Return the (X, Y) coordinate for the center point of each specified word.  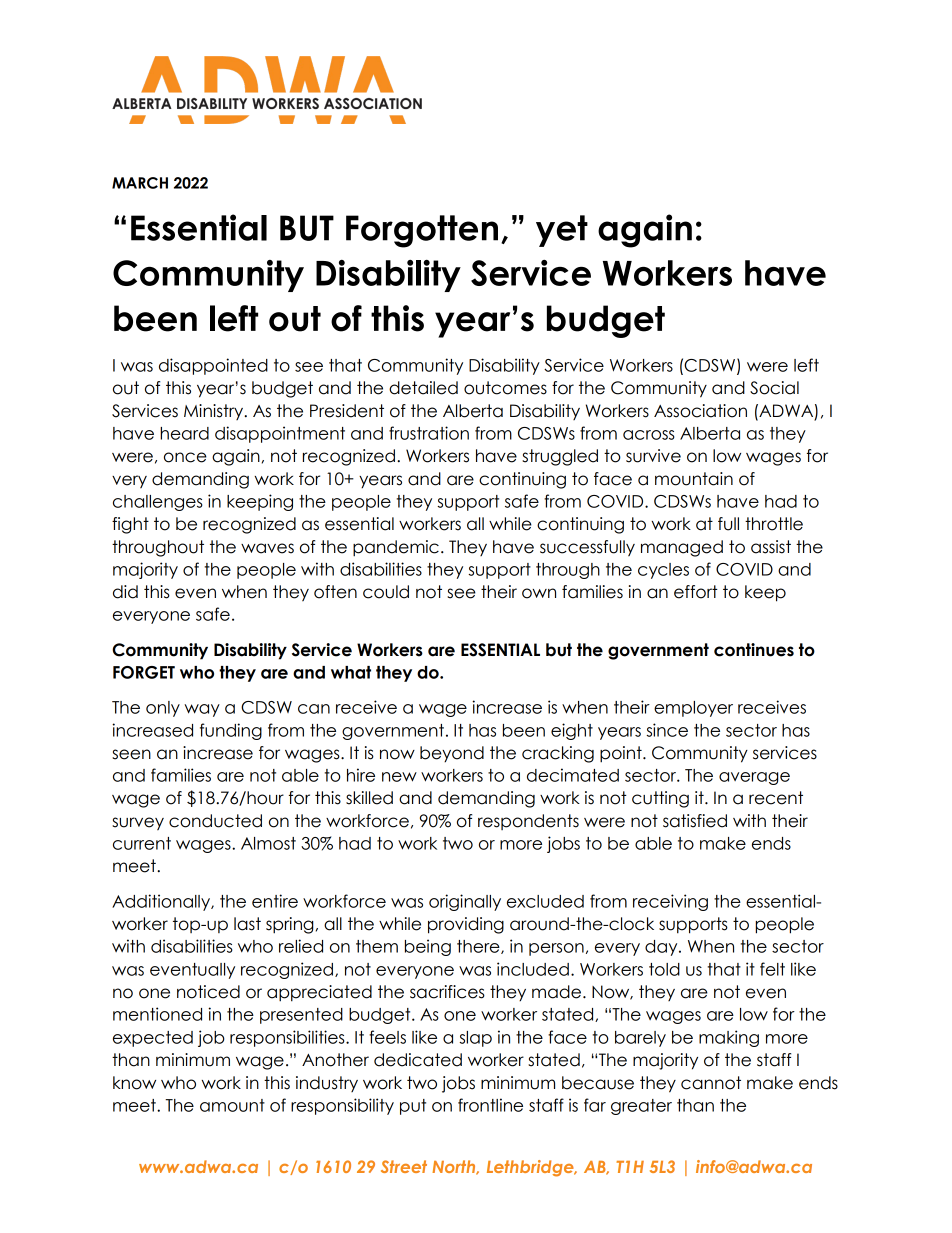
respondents (528, 822)
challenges (158, 503)
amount (232, 1105)
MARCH (140, 183)
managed (682, 548)
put (413, 1107)
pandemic (396, 548)
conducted (215, 821)
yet (562, 231)
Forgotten (422, 231)
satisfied (695, 821)
